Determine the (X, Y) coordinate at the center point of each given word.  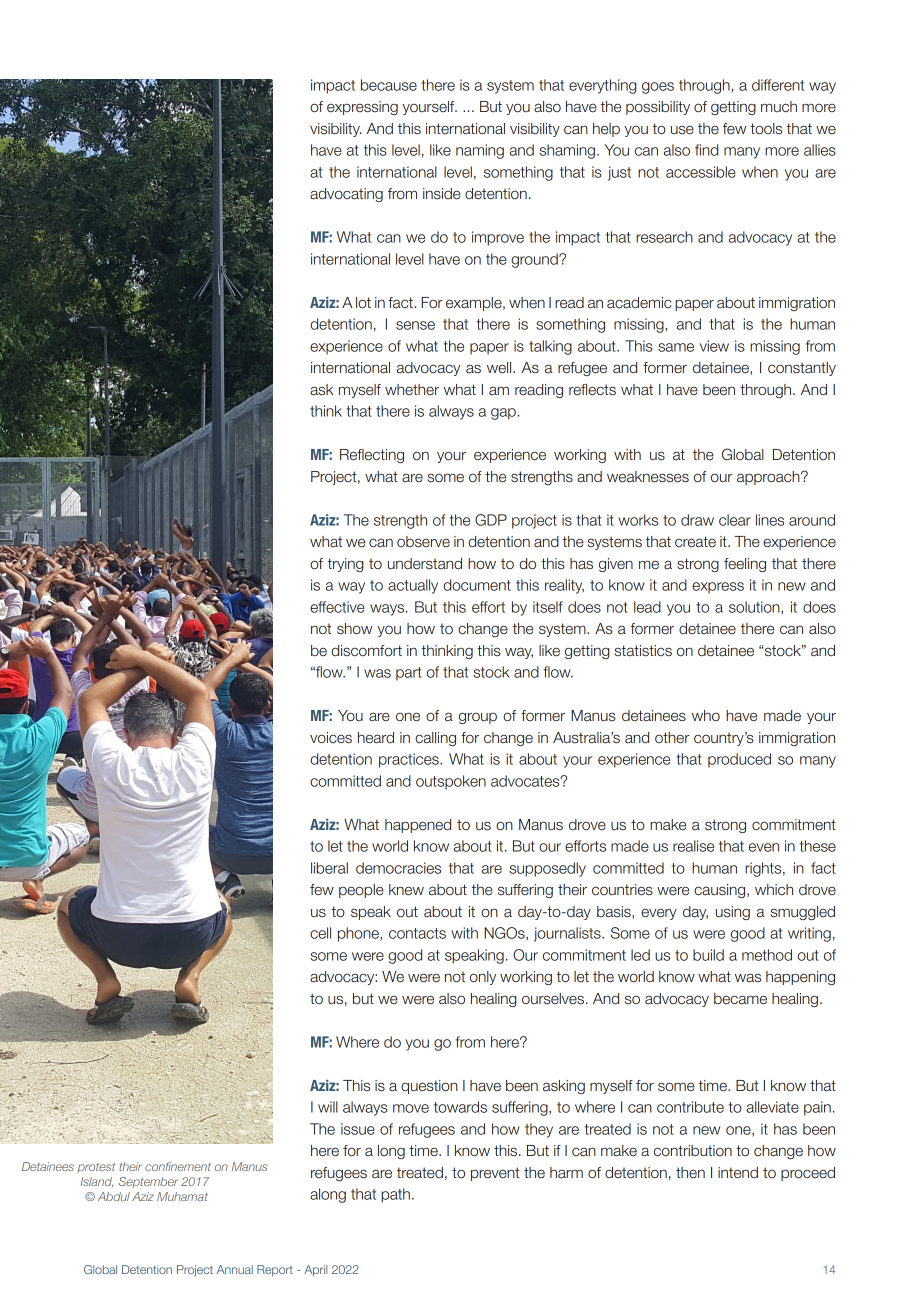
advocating (346, 195)
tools (766, 129)
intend (738, 1173)
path (395, 1195)
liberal (329, 868)
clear (735, 520)
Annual (235, 1269)
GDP (491, 520)
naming (480, 151)
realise (693, 846)
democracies (398, 868)
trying (346, 565)
